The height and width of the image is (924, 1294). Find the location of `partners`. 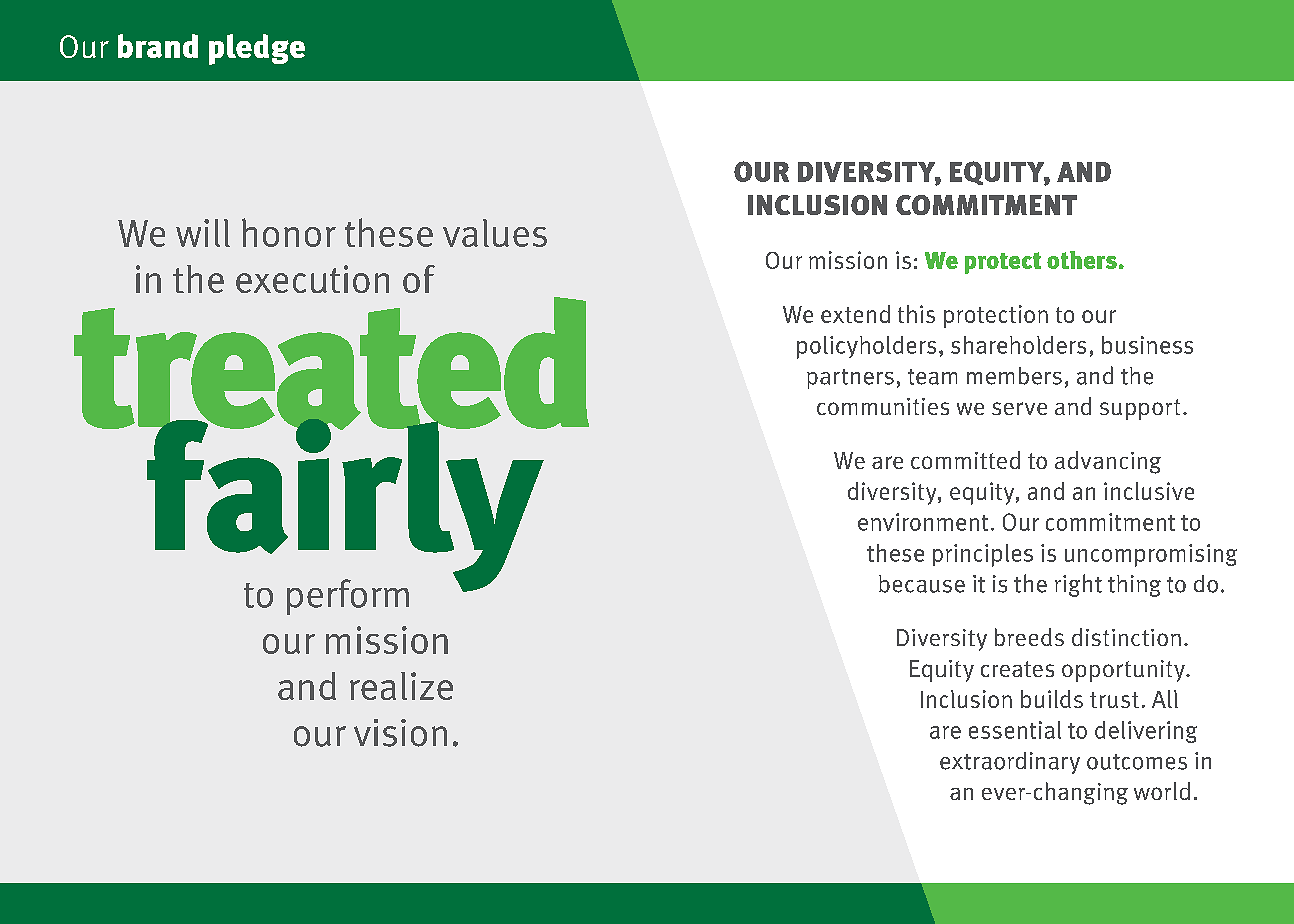

partners is located at coordinates (850, 379).
